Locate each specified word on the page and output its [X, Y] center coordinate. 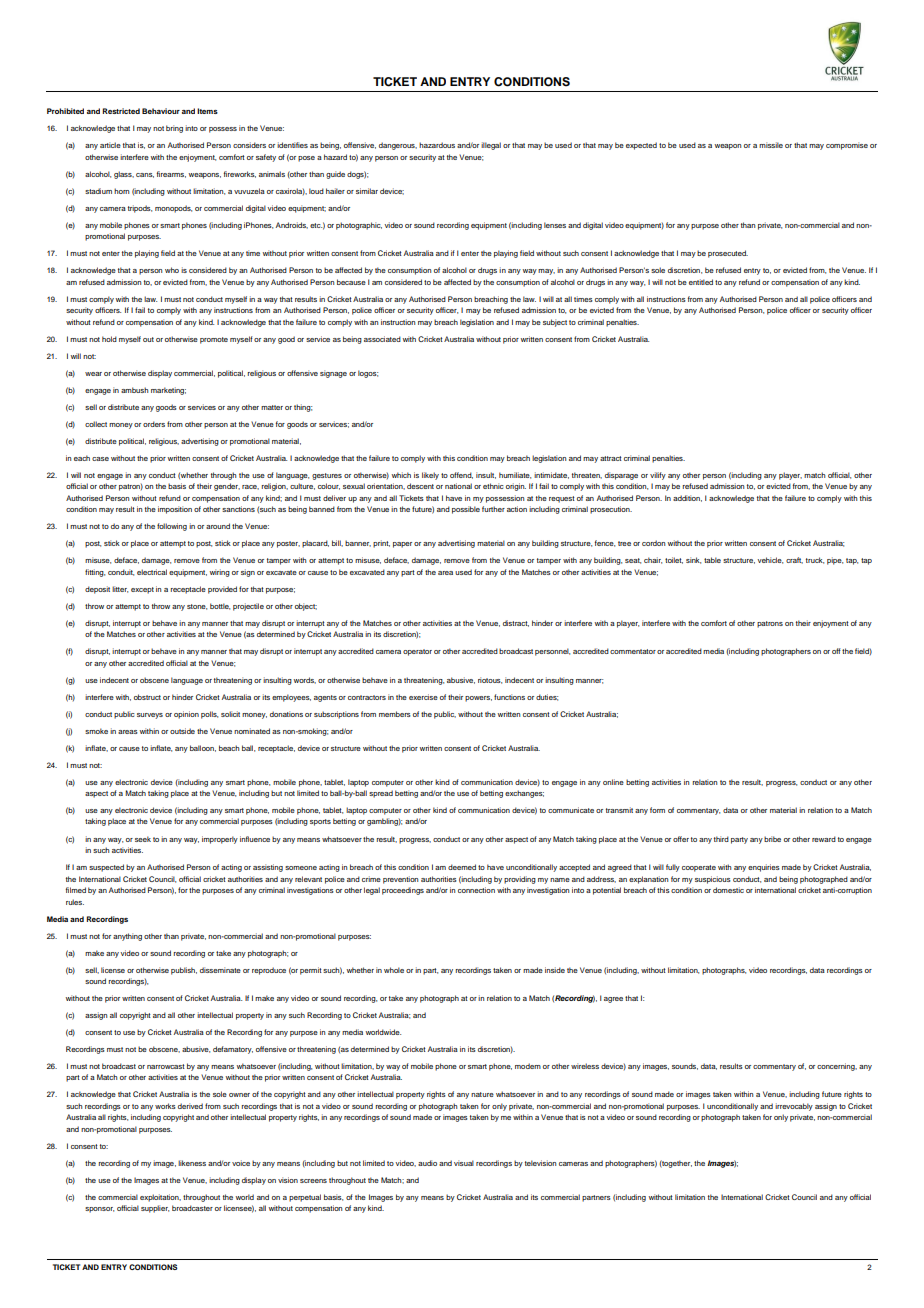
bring [174, 129]
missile [771, 145]
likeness [192, 1163]
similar [367, 191]
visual [464, 1163]
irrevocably [794, 1107]
